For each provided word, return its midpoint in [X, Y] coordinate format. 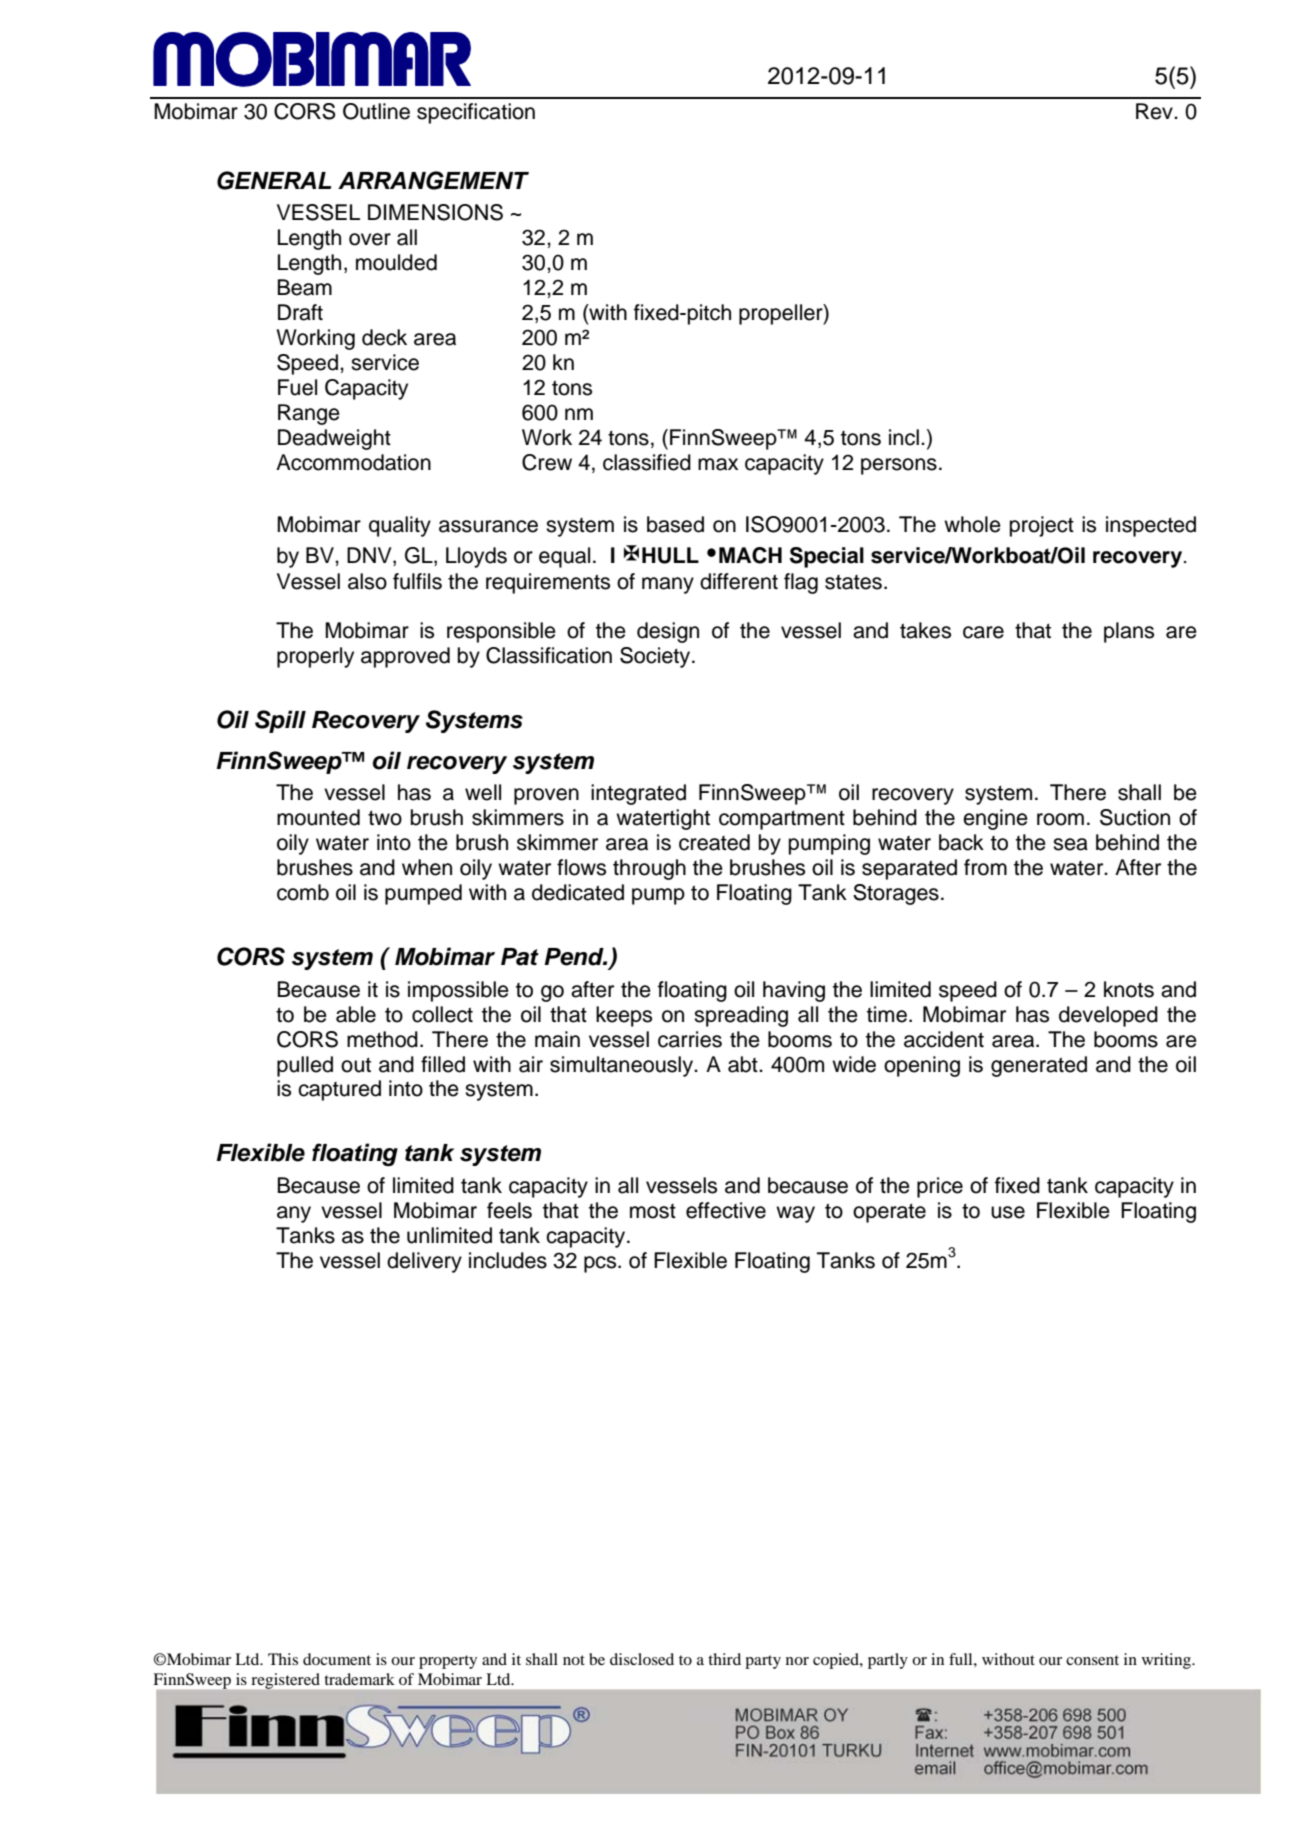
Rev [1155, 111]
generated [1039, 1066]
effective [726, 1210]
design [668, 632]
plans [1129, 632]
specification [476, 113]
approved [405, 657]
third [724, 1659]
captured [339, 1090]
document [337, 1659]
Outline [376, 111]
